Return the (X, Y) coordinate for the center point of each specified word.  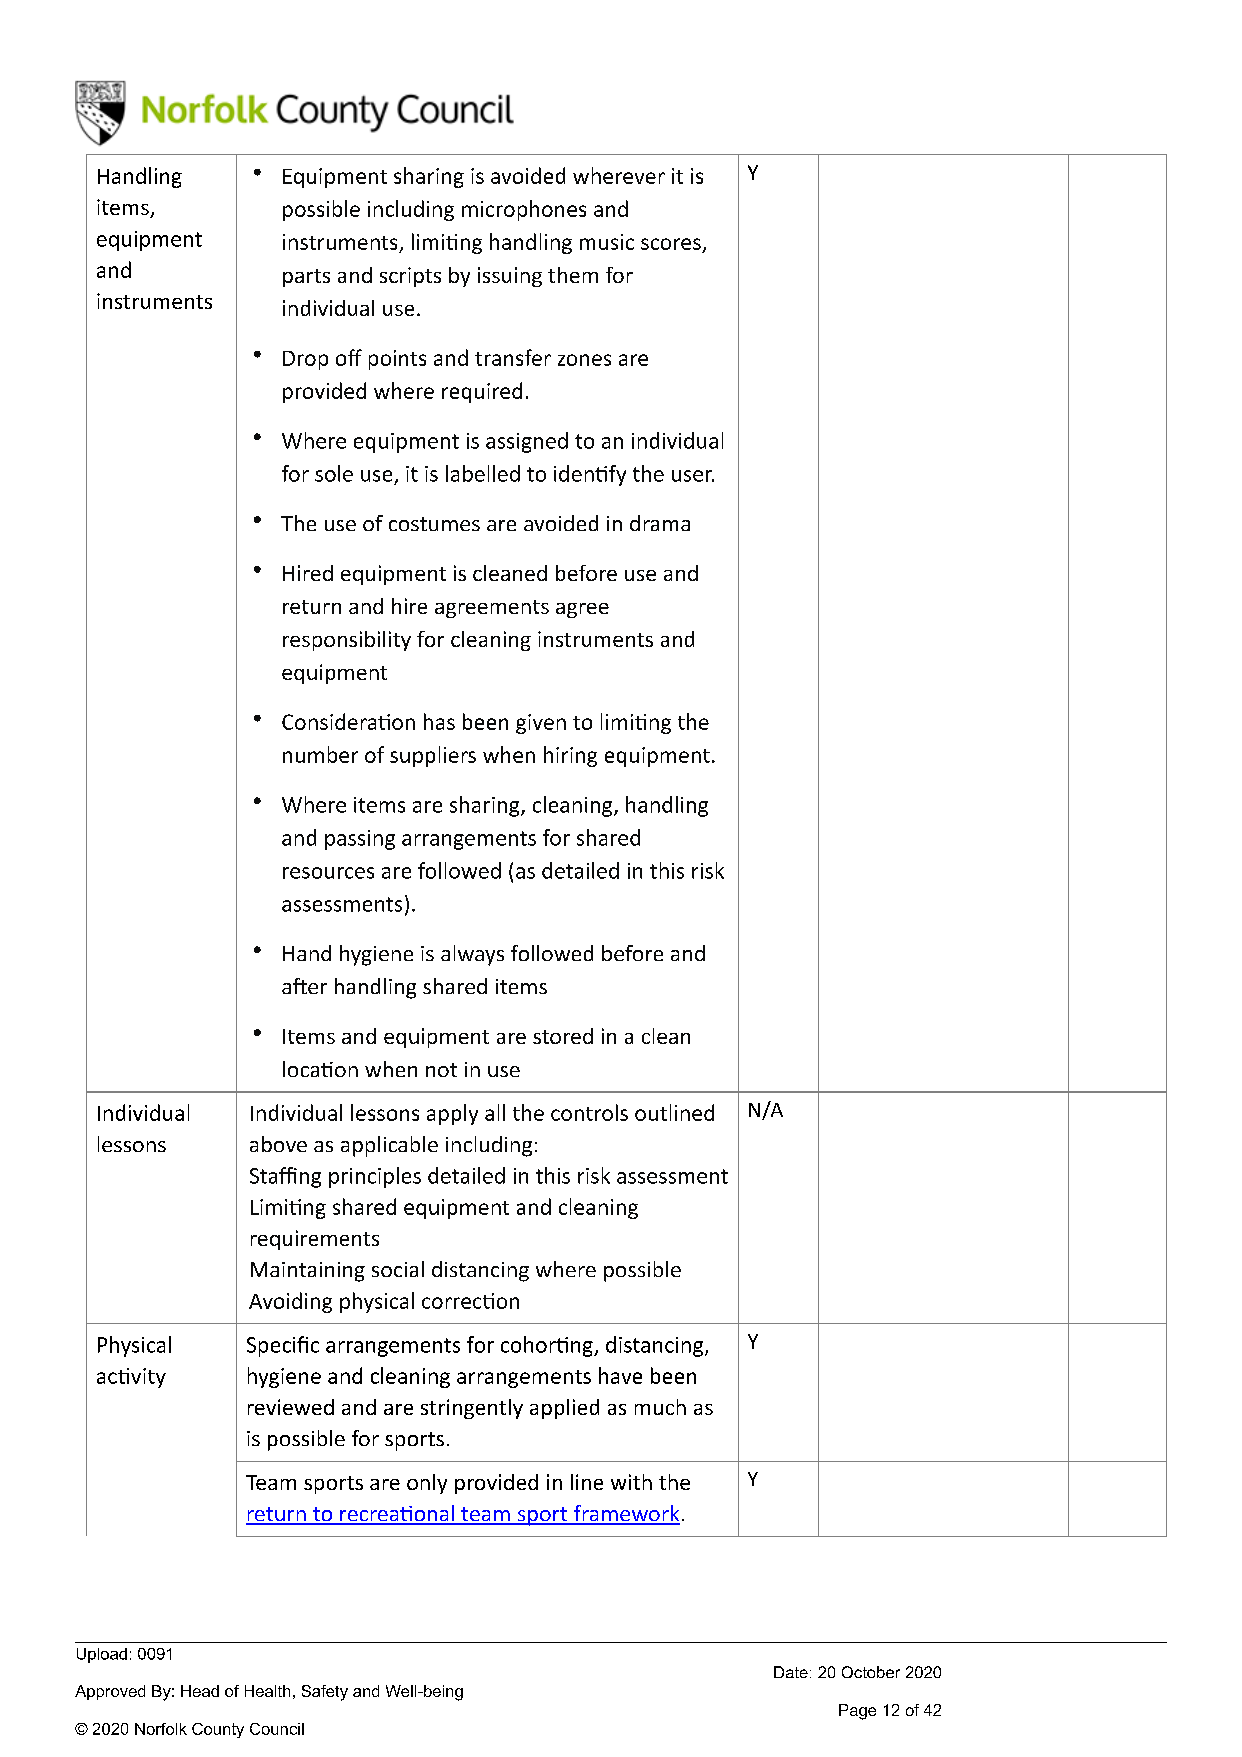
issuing (510, 277)
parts (306, 278)
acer (304, 986)
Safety (325, 1693)
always (472, 955)
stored (563, 1036)
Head (200, 1691)
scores (672, 245)
